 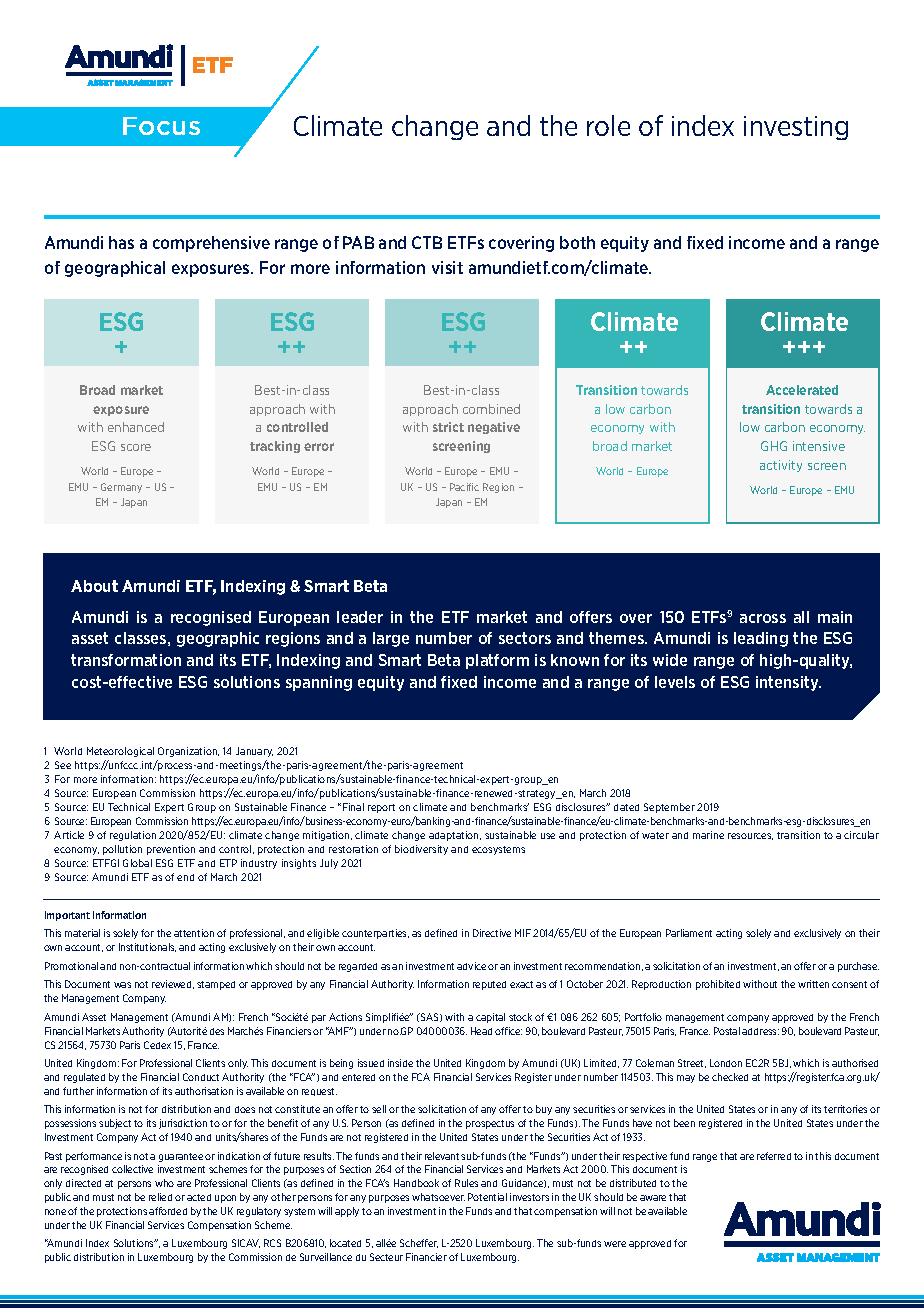 What do you see at coordinates (168, 1211) in the screenshot?
I see `afforded` at bounding box center [168, 1211].
